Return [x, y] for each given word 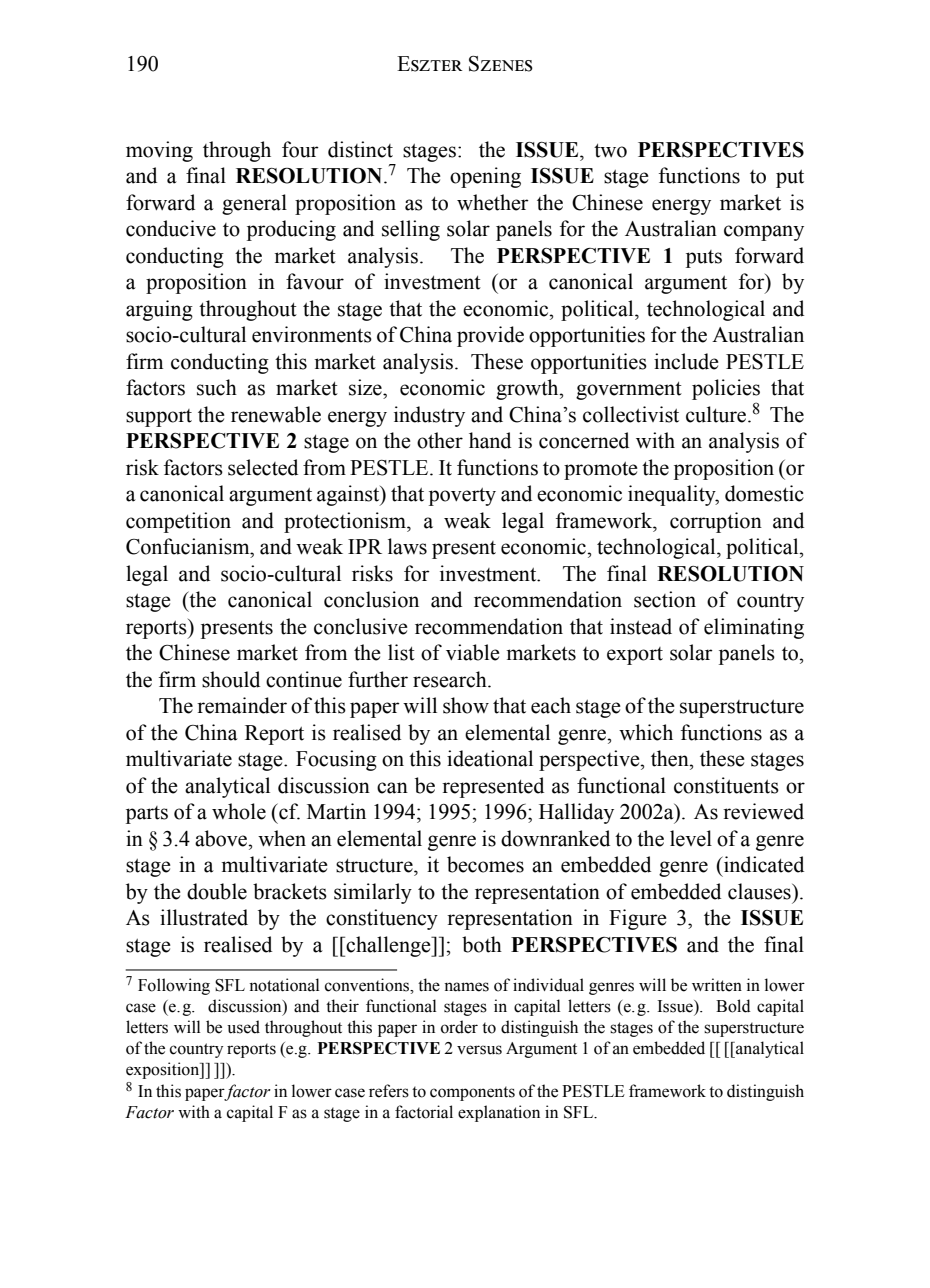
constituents [726, 785]
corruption [716, 522]
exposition [164, 1070]
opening [485, 177]
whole [239, 811]
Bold [733, 1006]
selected [263, 467]
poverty [462, 497]
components [472, 1093]
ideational [490, 758]
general [254, 204]
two [610, 151]
